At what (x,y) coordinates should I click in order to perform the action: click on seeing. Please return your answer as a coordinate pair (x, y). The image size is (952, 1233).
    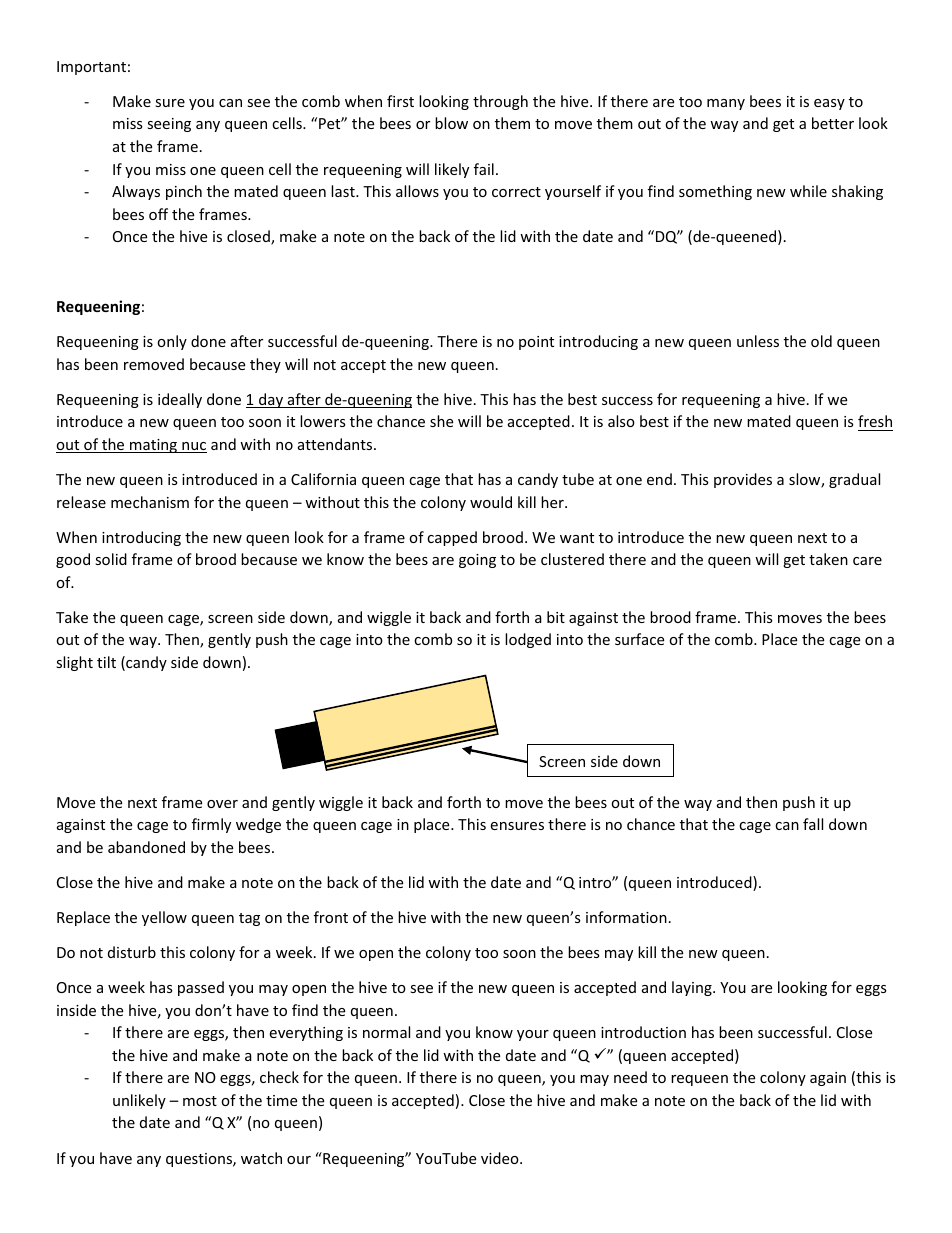
    Looking at the image, I should click on (169, 125).
